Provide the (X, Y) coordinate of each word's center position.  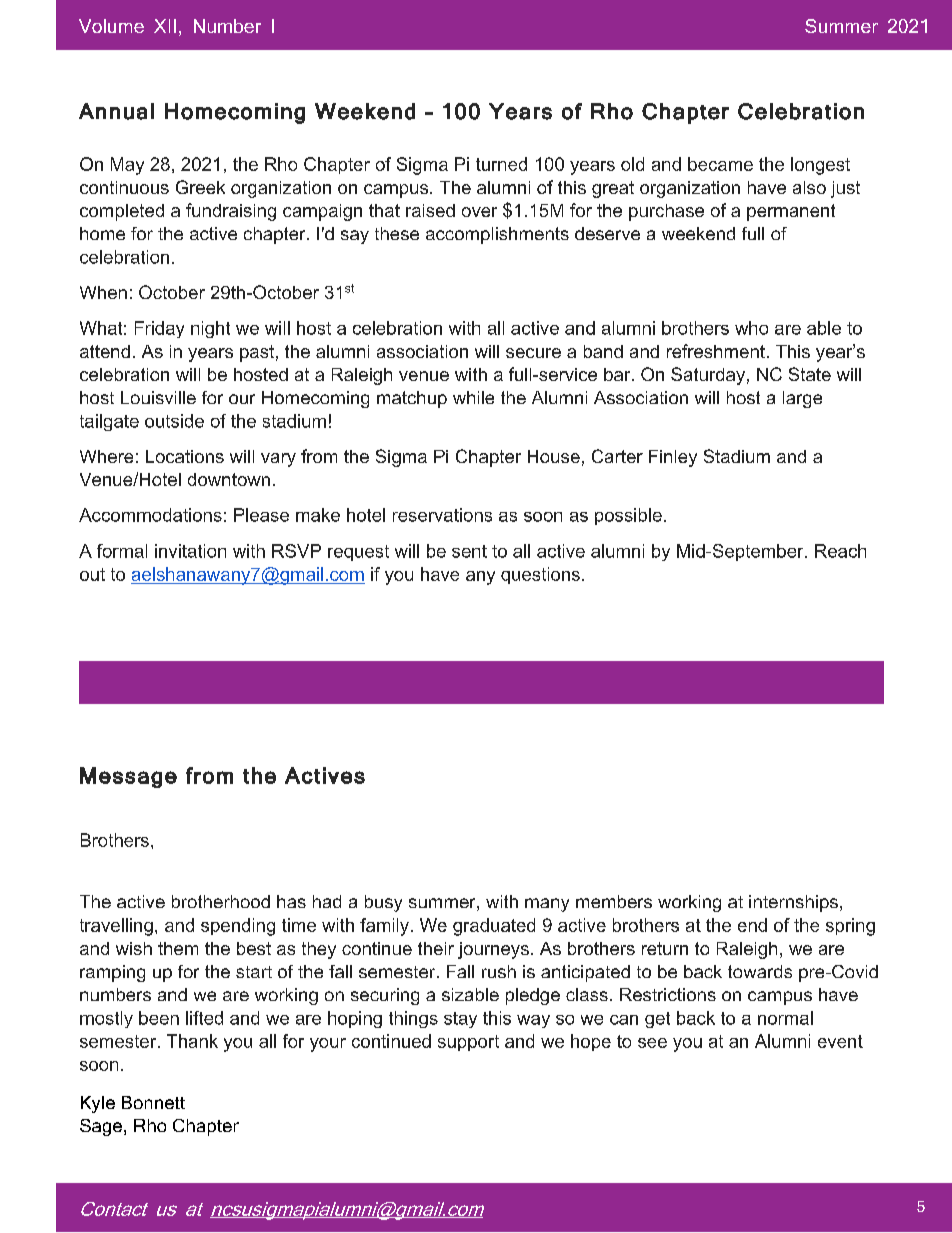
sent (469, 551)
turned (501, 164)
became (720, 164)
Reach (840, 551)
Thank (192, 1041)
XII (165, 26)
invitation (190, 551)
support (468, 1043)
